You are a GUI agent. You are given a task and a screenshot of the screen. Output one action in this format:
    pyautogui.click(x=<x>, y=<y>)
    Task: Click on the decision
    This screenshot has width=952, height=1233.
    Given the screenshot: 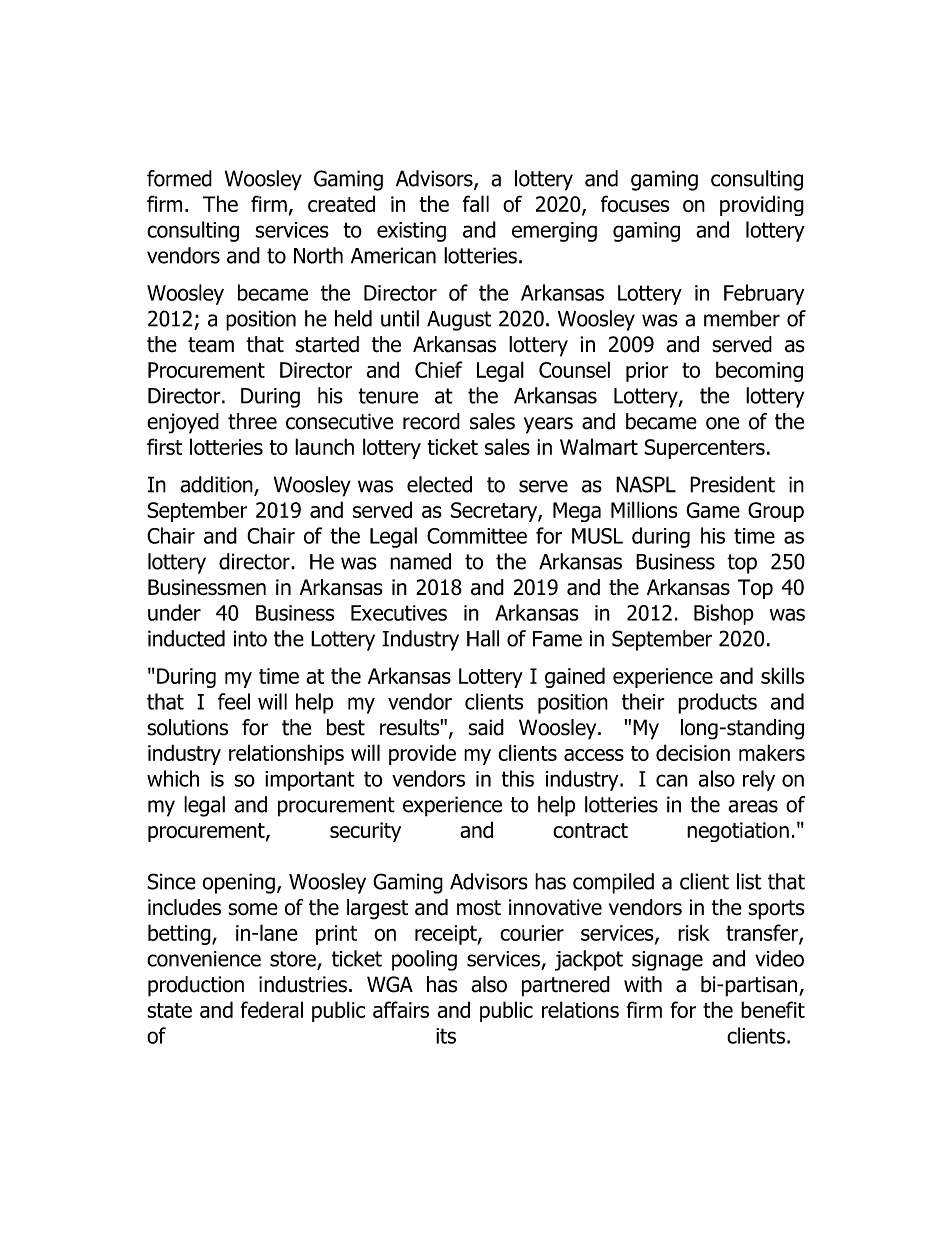 What is the action you would take?
    pyautogui.click(x=693, y=752)
